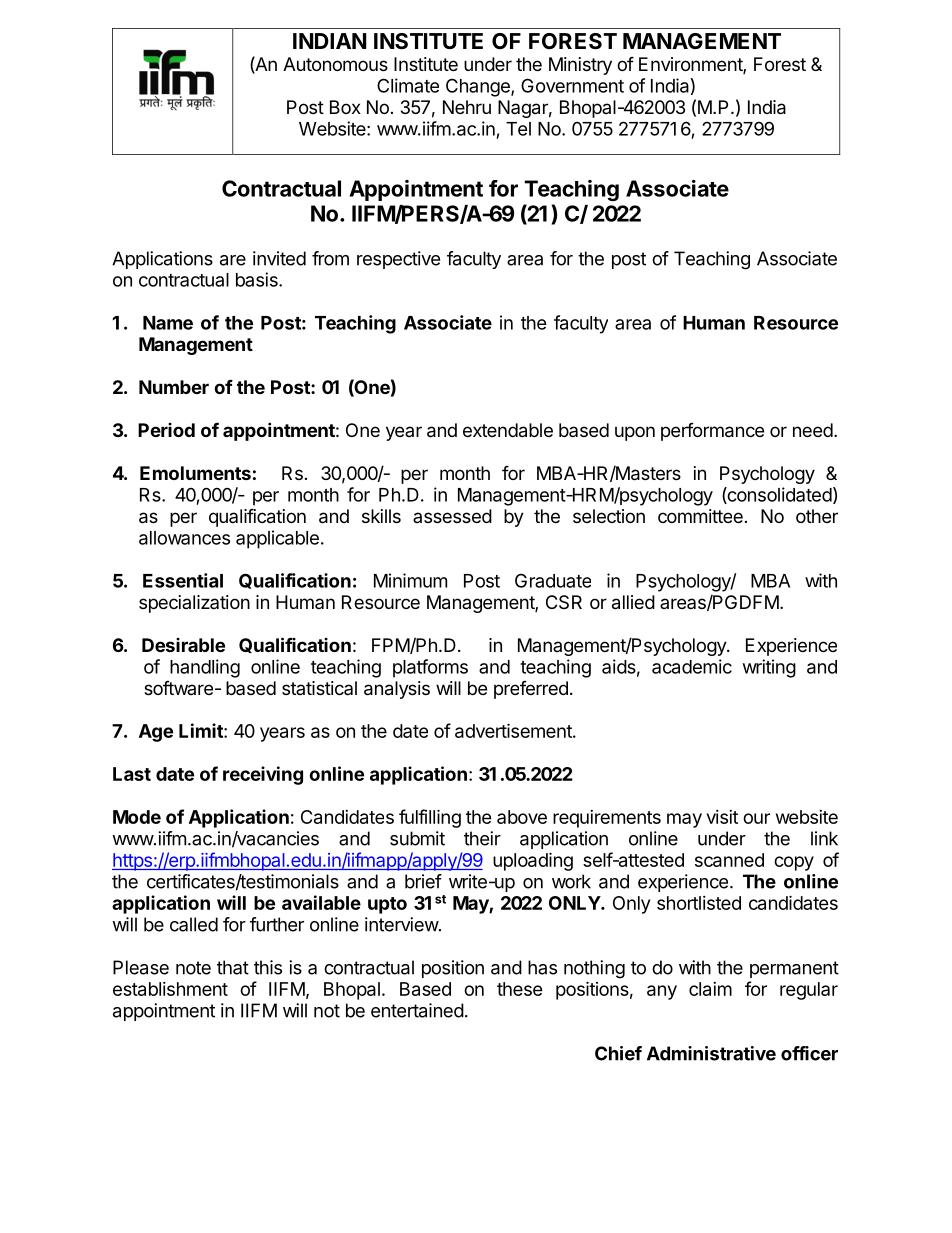 This page has height=1233, width=952. What do you see at coordinates (170, 989) in the page?
I see `establishment` at bounding box center [170, 989].
